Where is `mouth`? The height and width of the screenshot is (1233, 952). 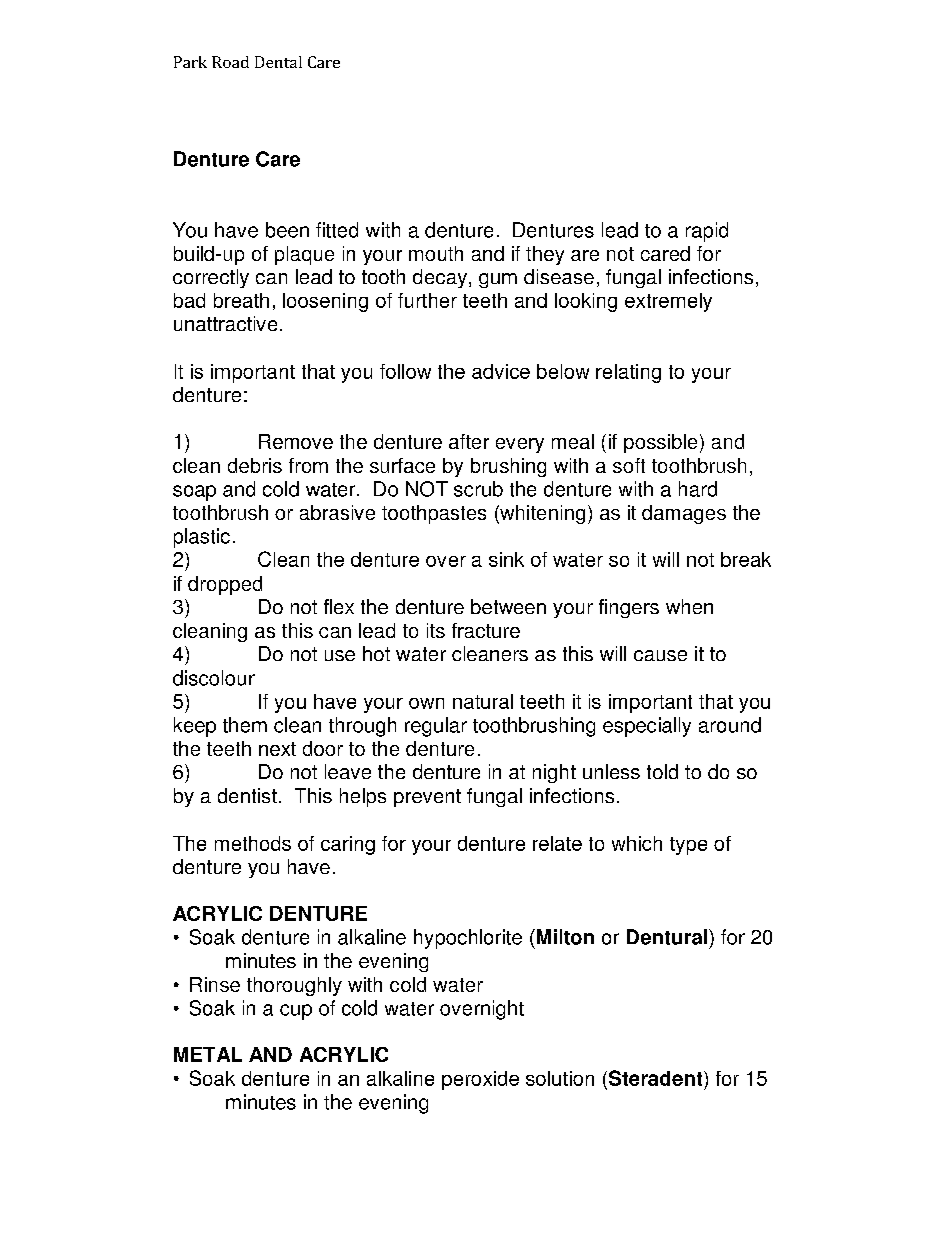 mouth is located at coordinates (436, 253).
